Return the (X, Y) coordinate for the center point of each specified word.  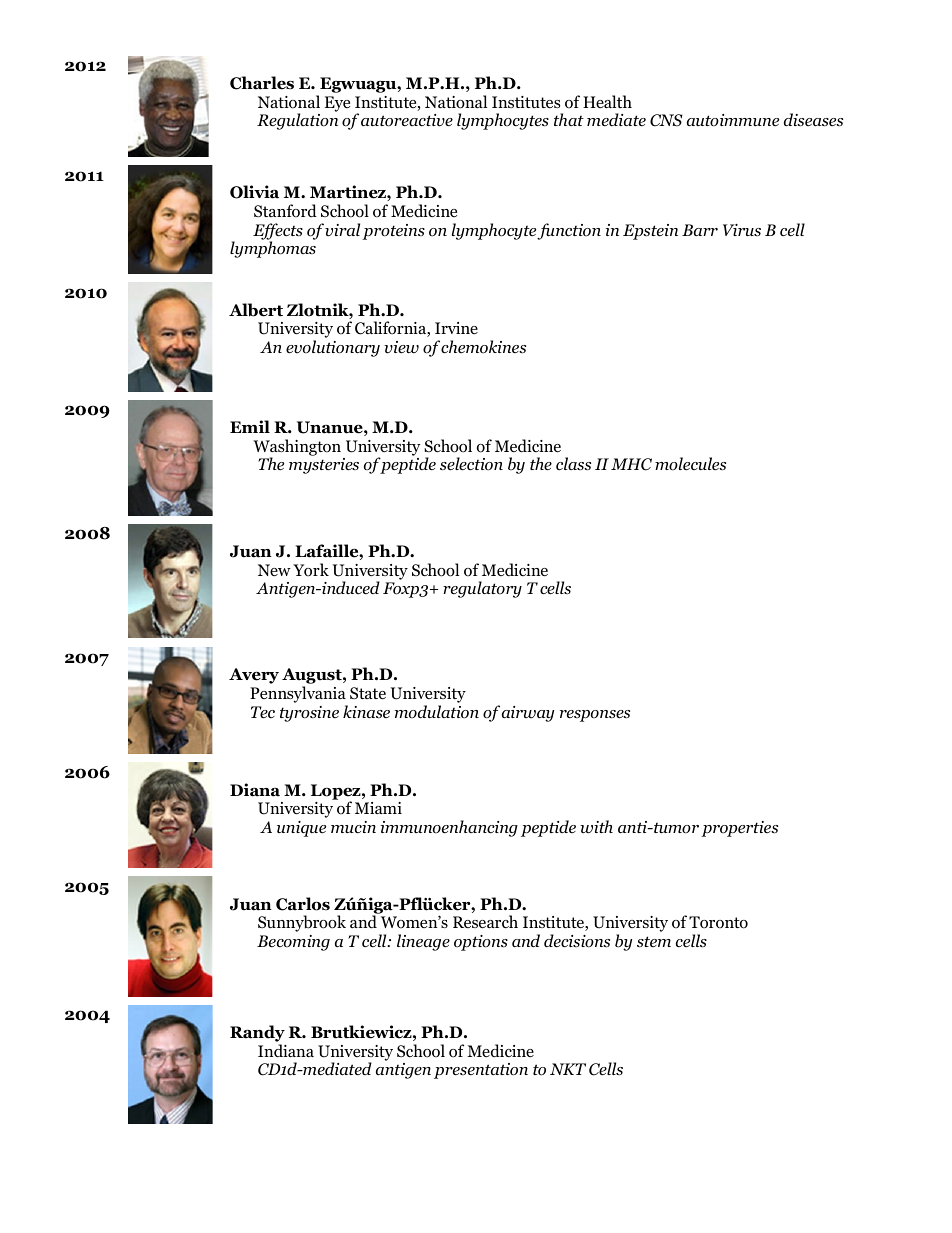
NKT (568, 1069)
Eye (337, 104)
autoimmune (733, 120)
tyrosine (309, 714)
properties (739, 829)
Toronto (718, 922)
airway (528, 714)
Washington (297, 448)
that (569, 119)
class (573, 464)
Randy (257, 1035)
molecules (690, 464)
